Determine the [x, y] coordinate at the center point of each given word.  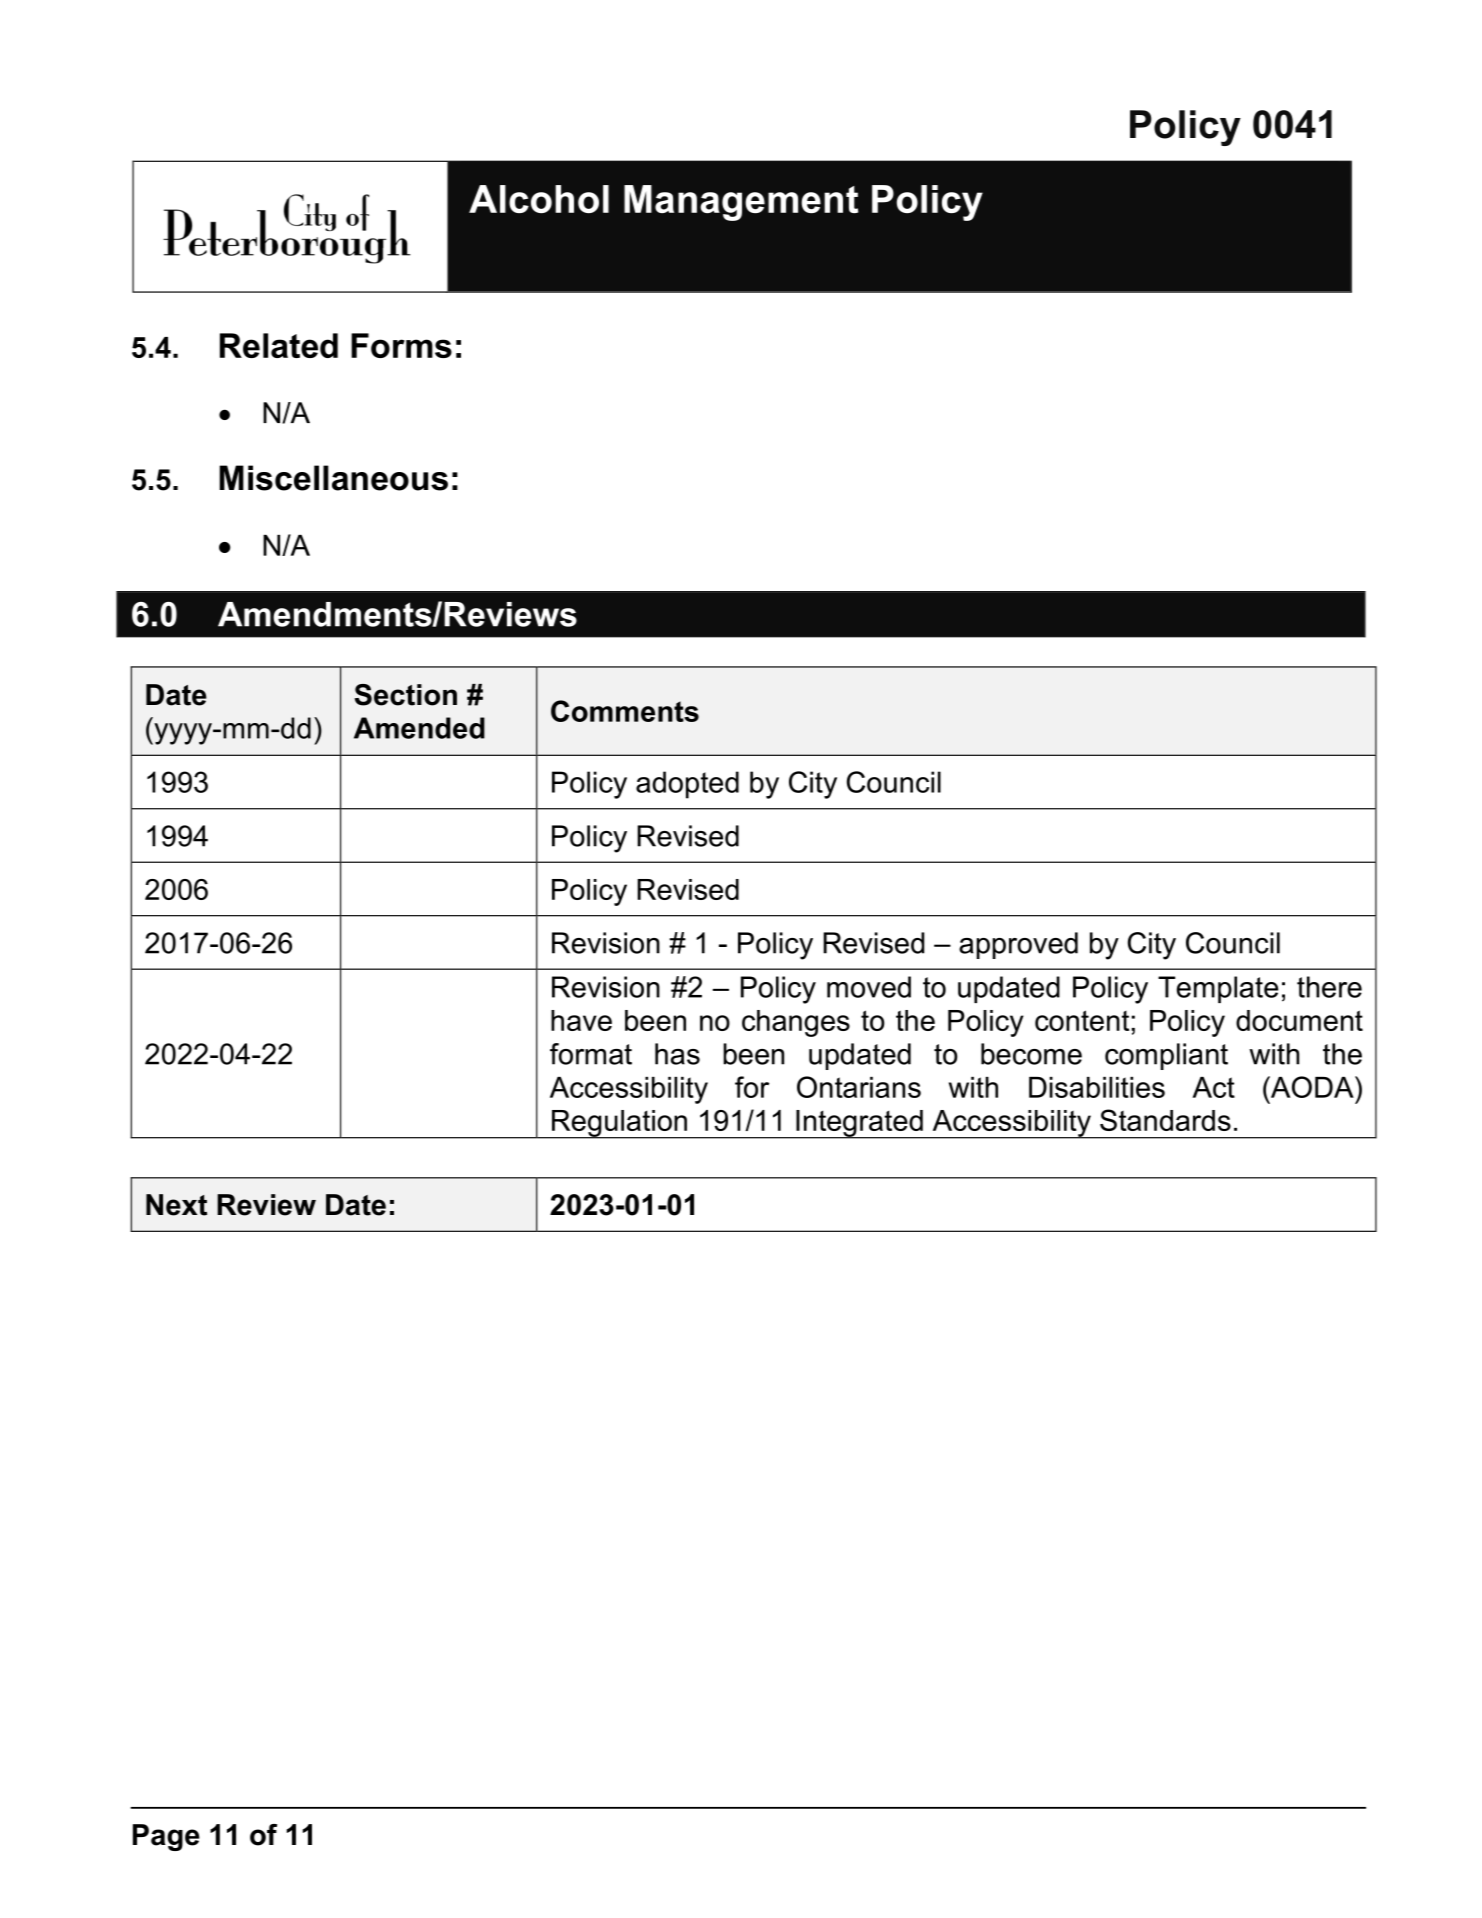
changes [796, 1023]
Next [176, 1205]
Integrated [859, 1124]
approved [1018, 945]
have [581, 1020]
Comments [625, 711]
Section [405, 695]
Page [166, 1837]
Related [279, 345]
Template [1218, 989]
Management [741, 203]
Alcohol [539, 199]
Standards [1165, 1120]
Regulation [619, 1124]
